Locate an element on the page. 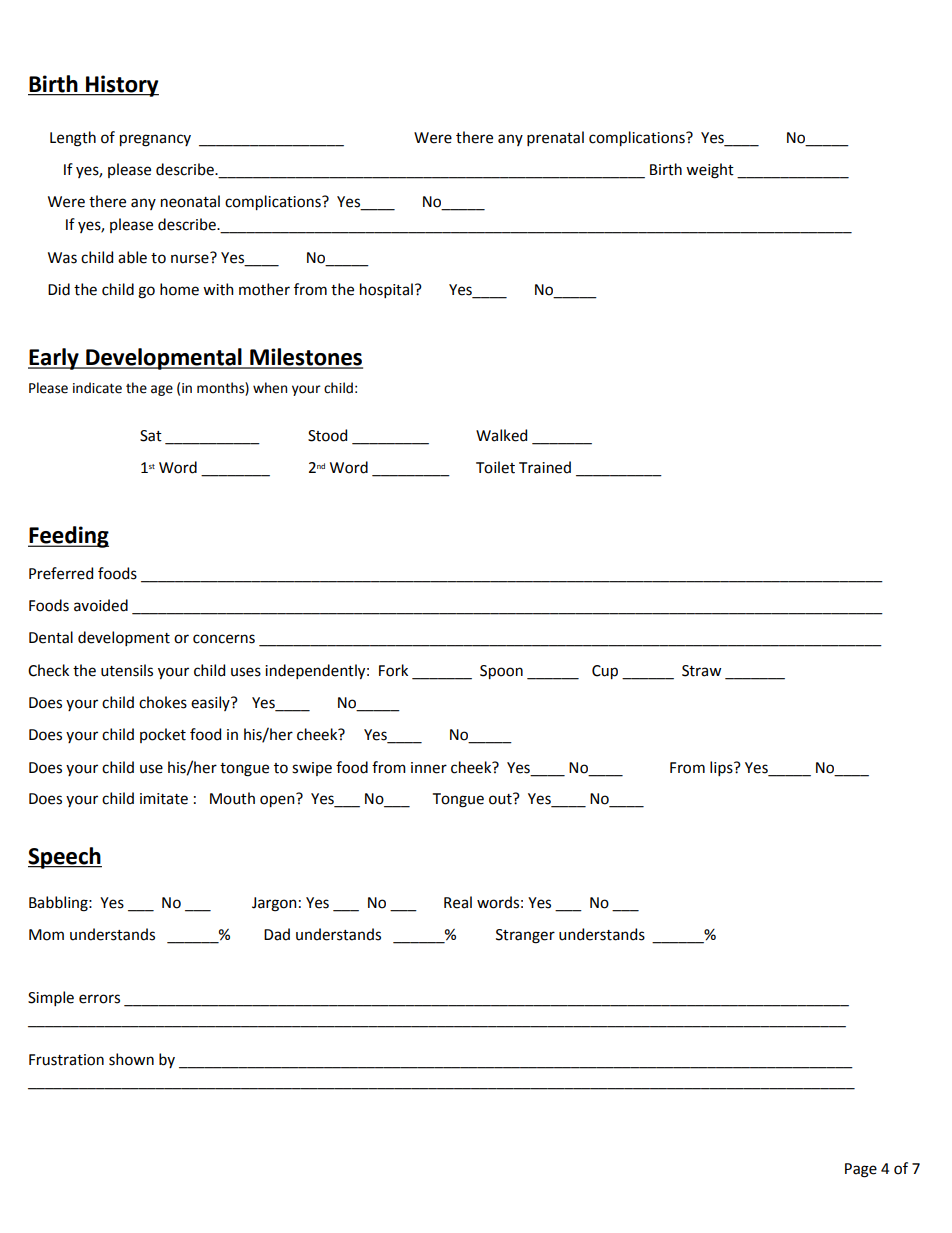 The height and width of the document is (1233, 952). Spoon is located at coordinates (501, 672).
